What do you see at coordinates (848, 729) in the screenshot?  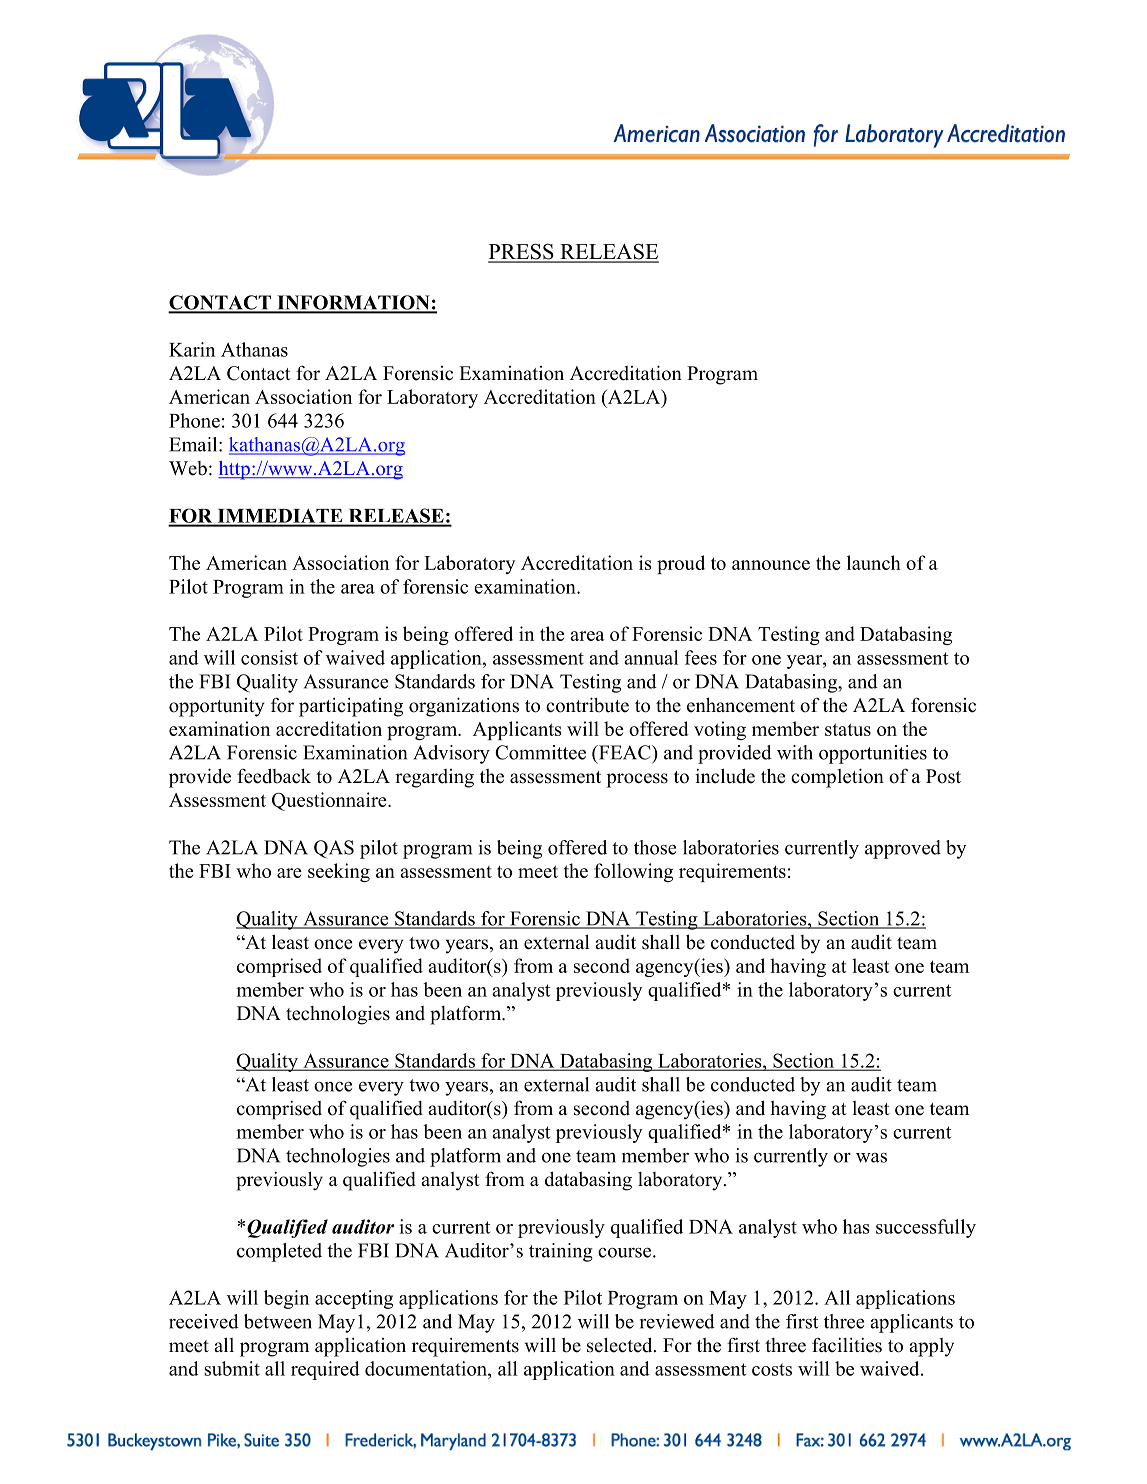 I see `status` at bounding box center [848, 729].
